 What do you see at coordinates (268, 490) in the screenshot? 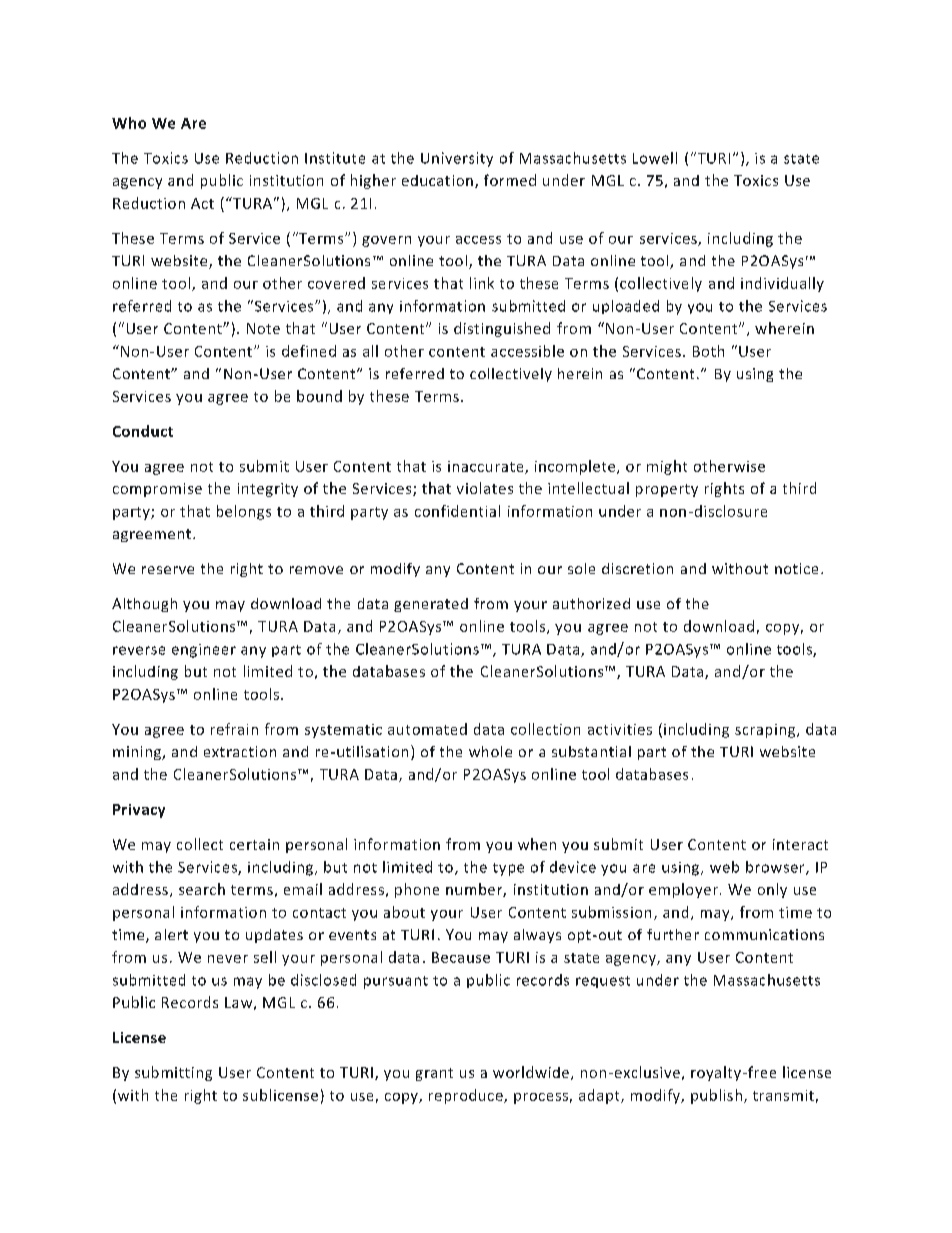
I see `integrity` at bounding box center [268, 490].
